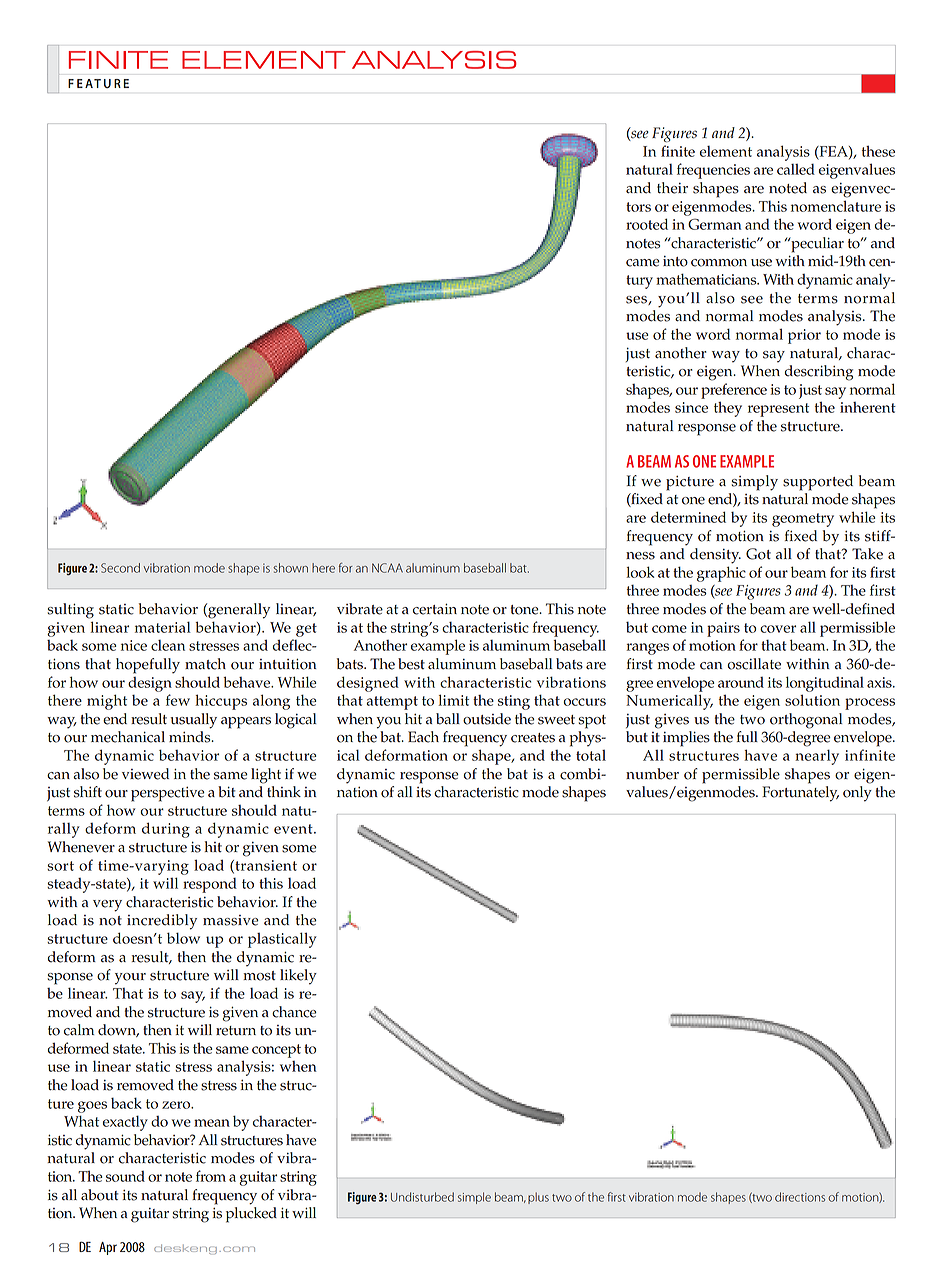 Image resolution: width=943 pixels, height=1288 pixels. Describe the element at coordinates (422, 1197) in the image. I see `Undisturbed` at that location.
